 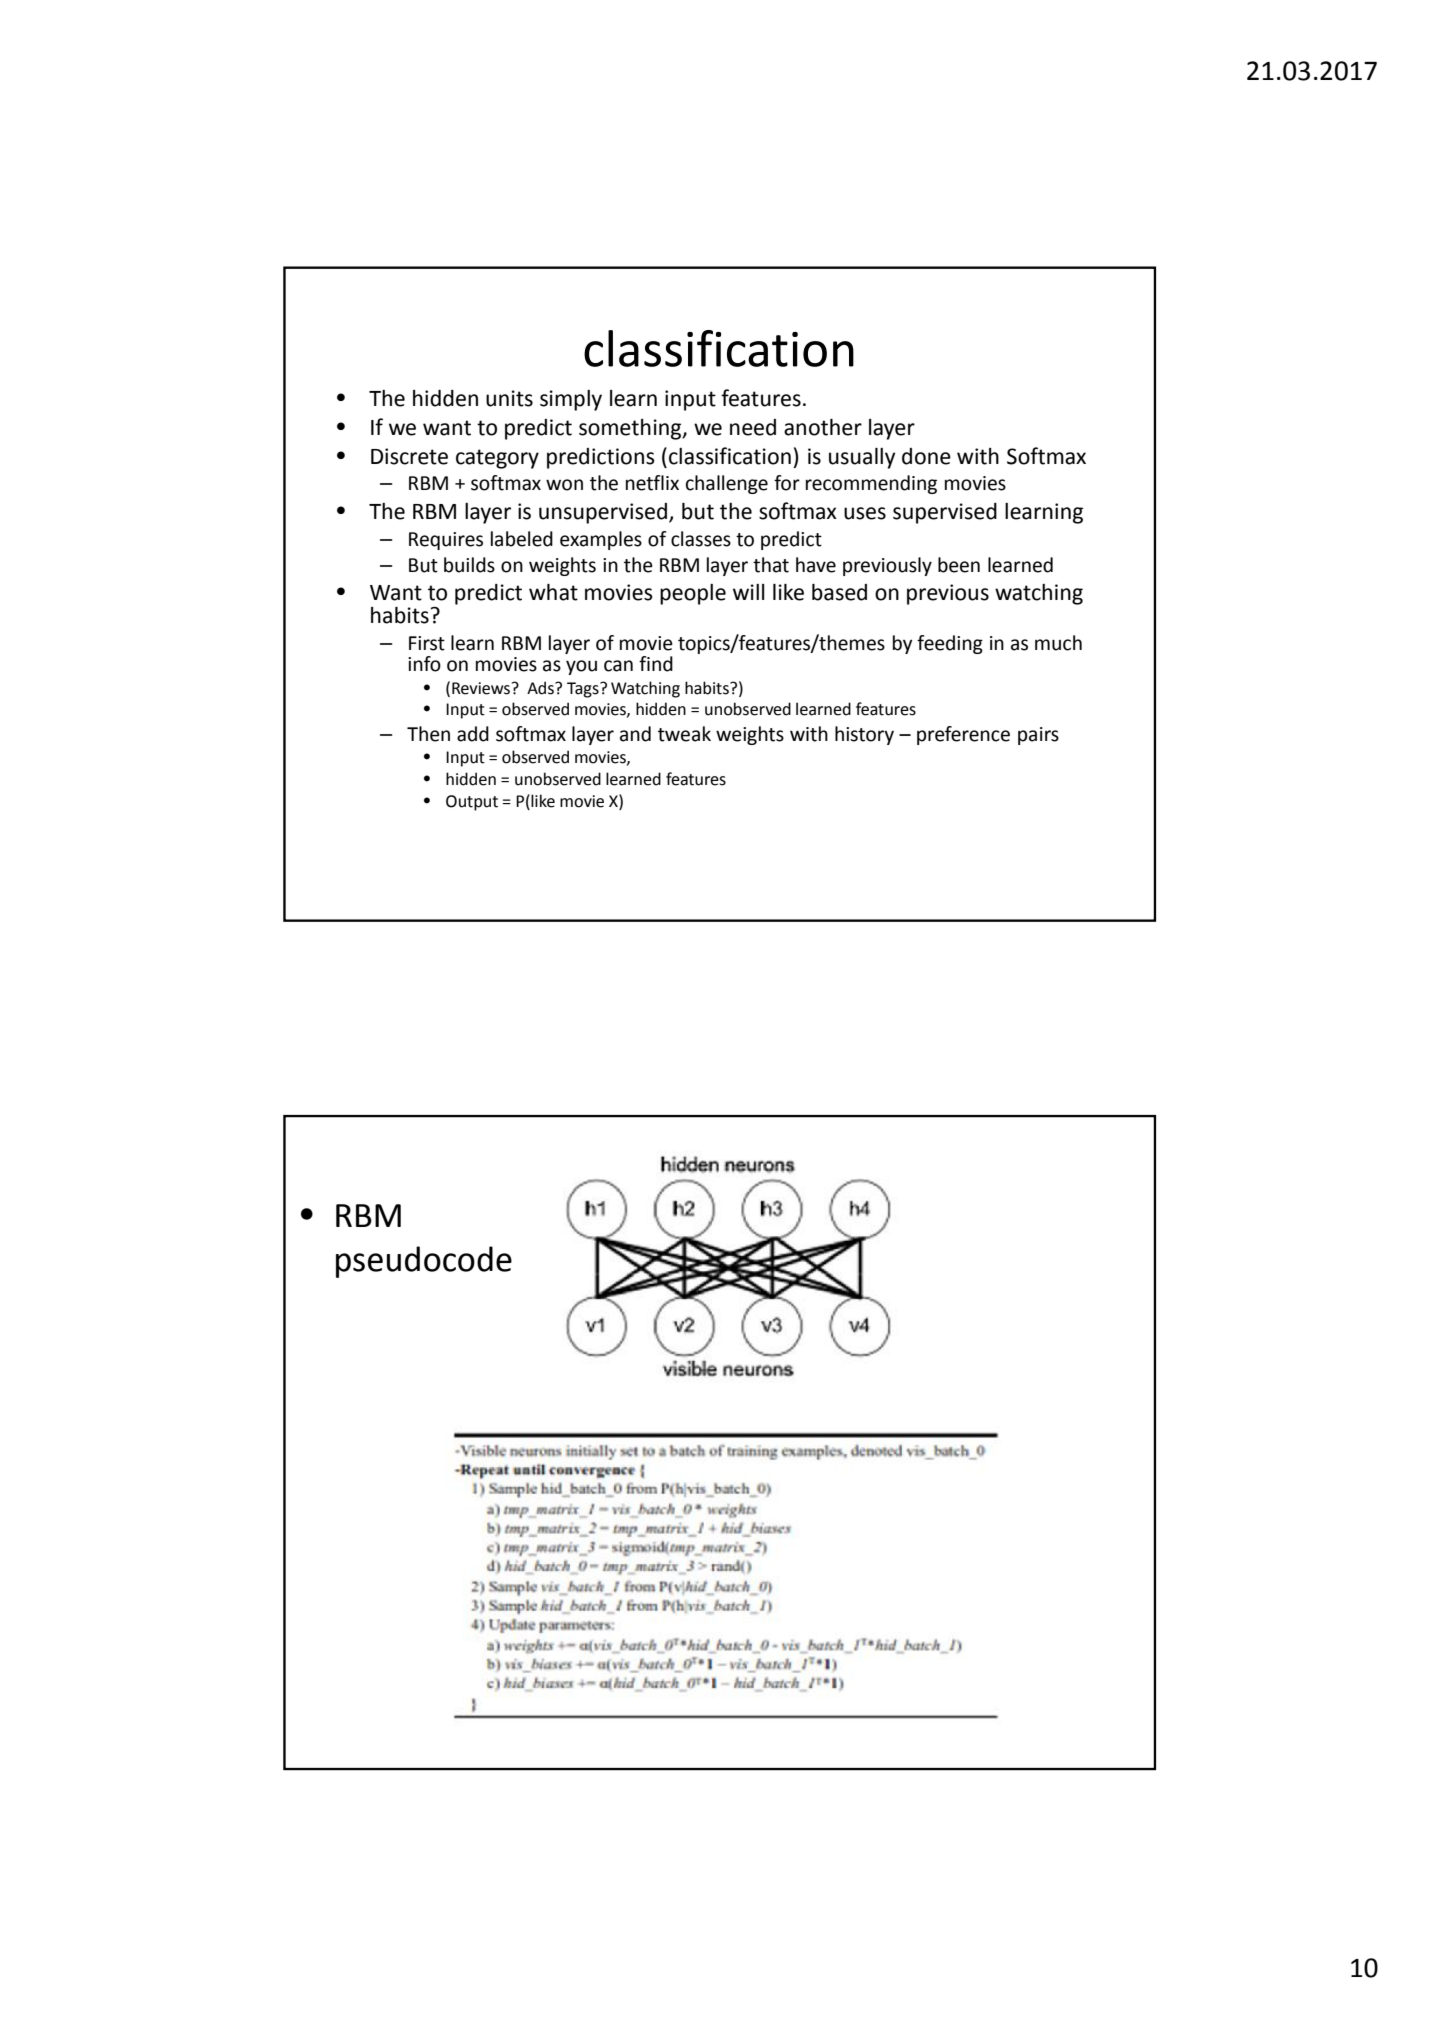 What do you see at coordinates (509, 398) in the image?
I see `units` at bounding box center [509, 398].
